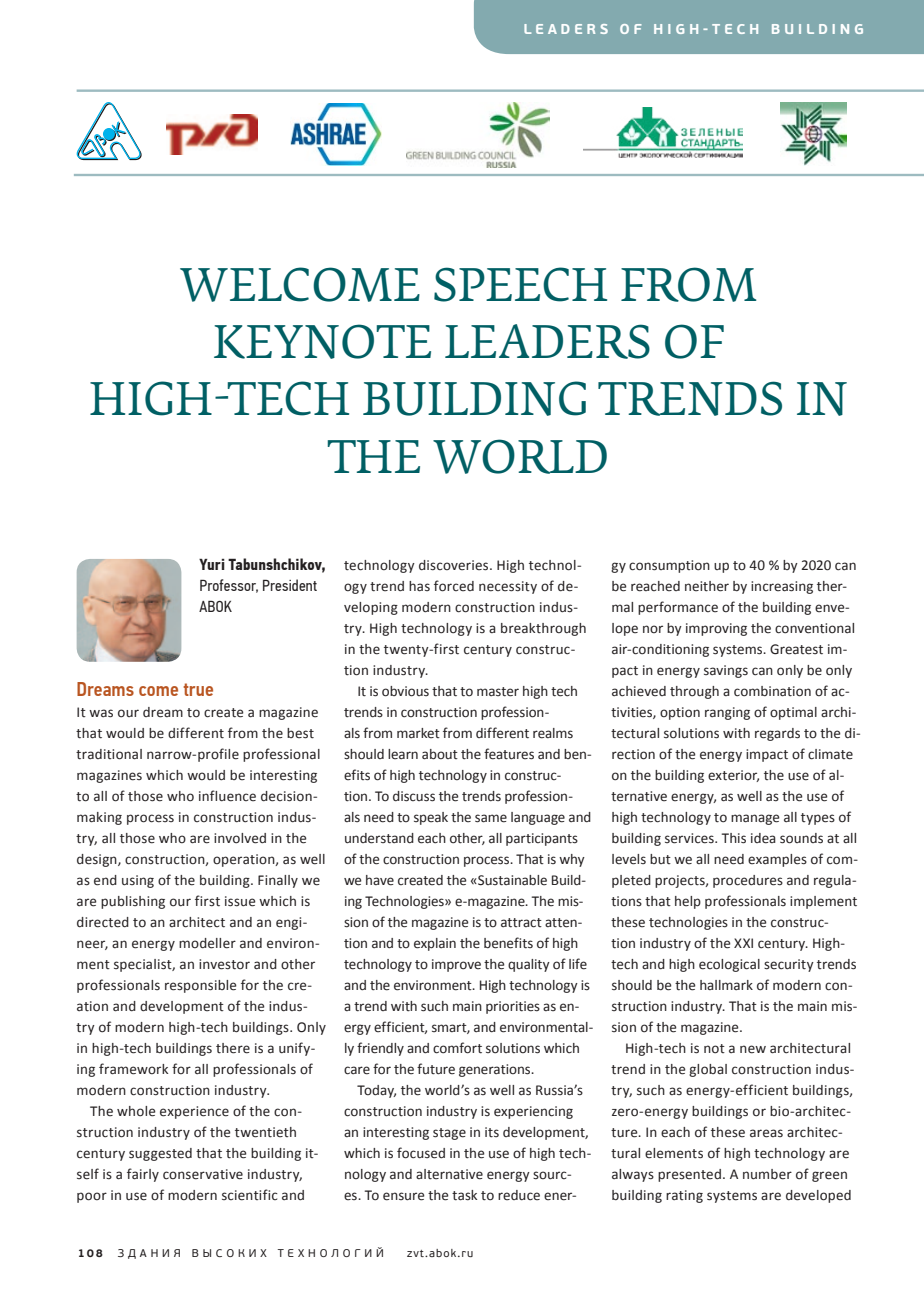 This screenshot has height=1308, width=924. What do you see at coordinates (322, 341) in the screenshot?
I see `Keynote` at bounding box center [322, 341].
